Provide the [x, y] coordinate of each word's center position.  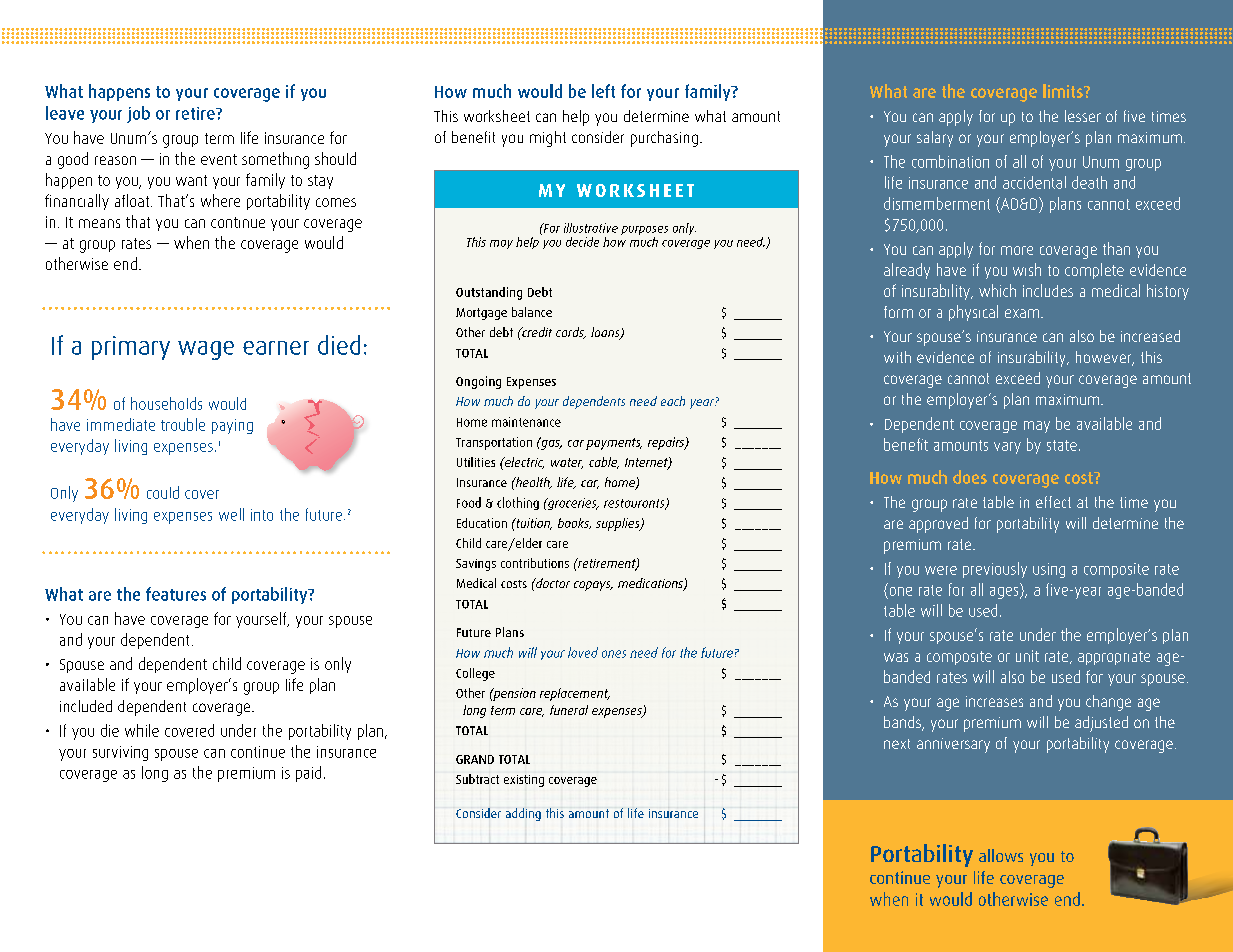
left [603, 91]
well [231, 514]
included [86, 706]
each [673, 401]
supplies [619, 524]
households [166, 403]
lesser [1083, 116]
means [99, 223]
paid [308, 774]
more [1017, 250]
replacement [575, 694]
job [138, 114]
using [1049, 570]
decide [582, 242]
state [1062, 445]
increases [994, 701]
